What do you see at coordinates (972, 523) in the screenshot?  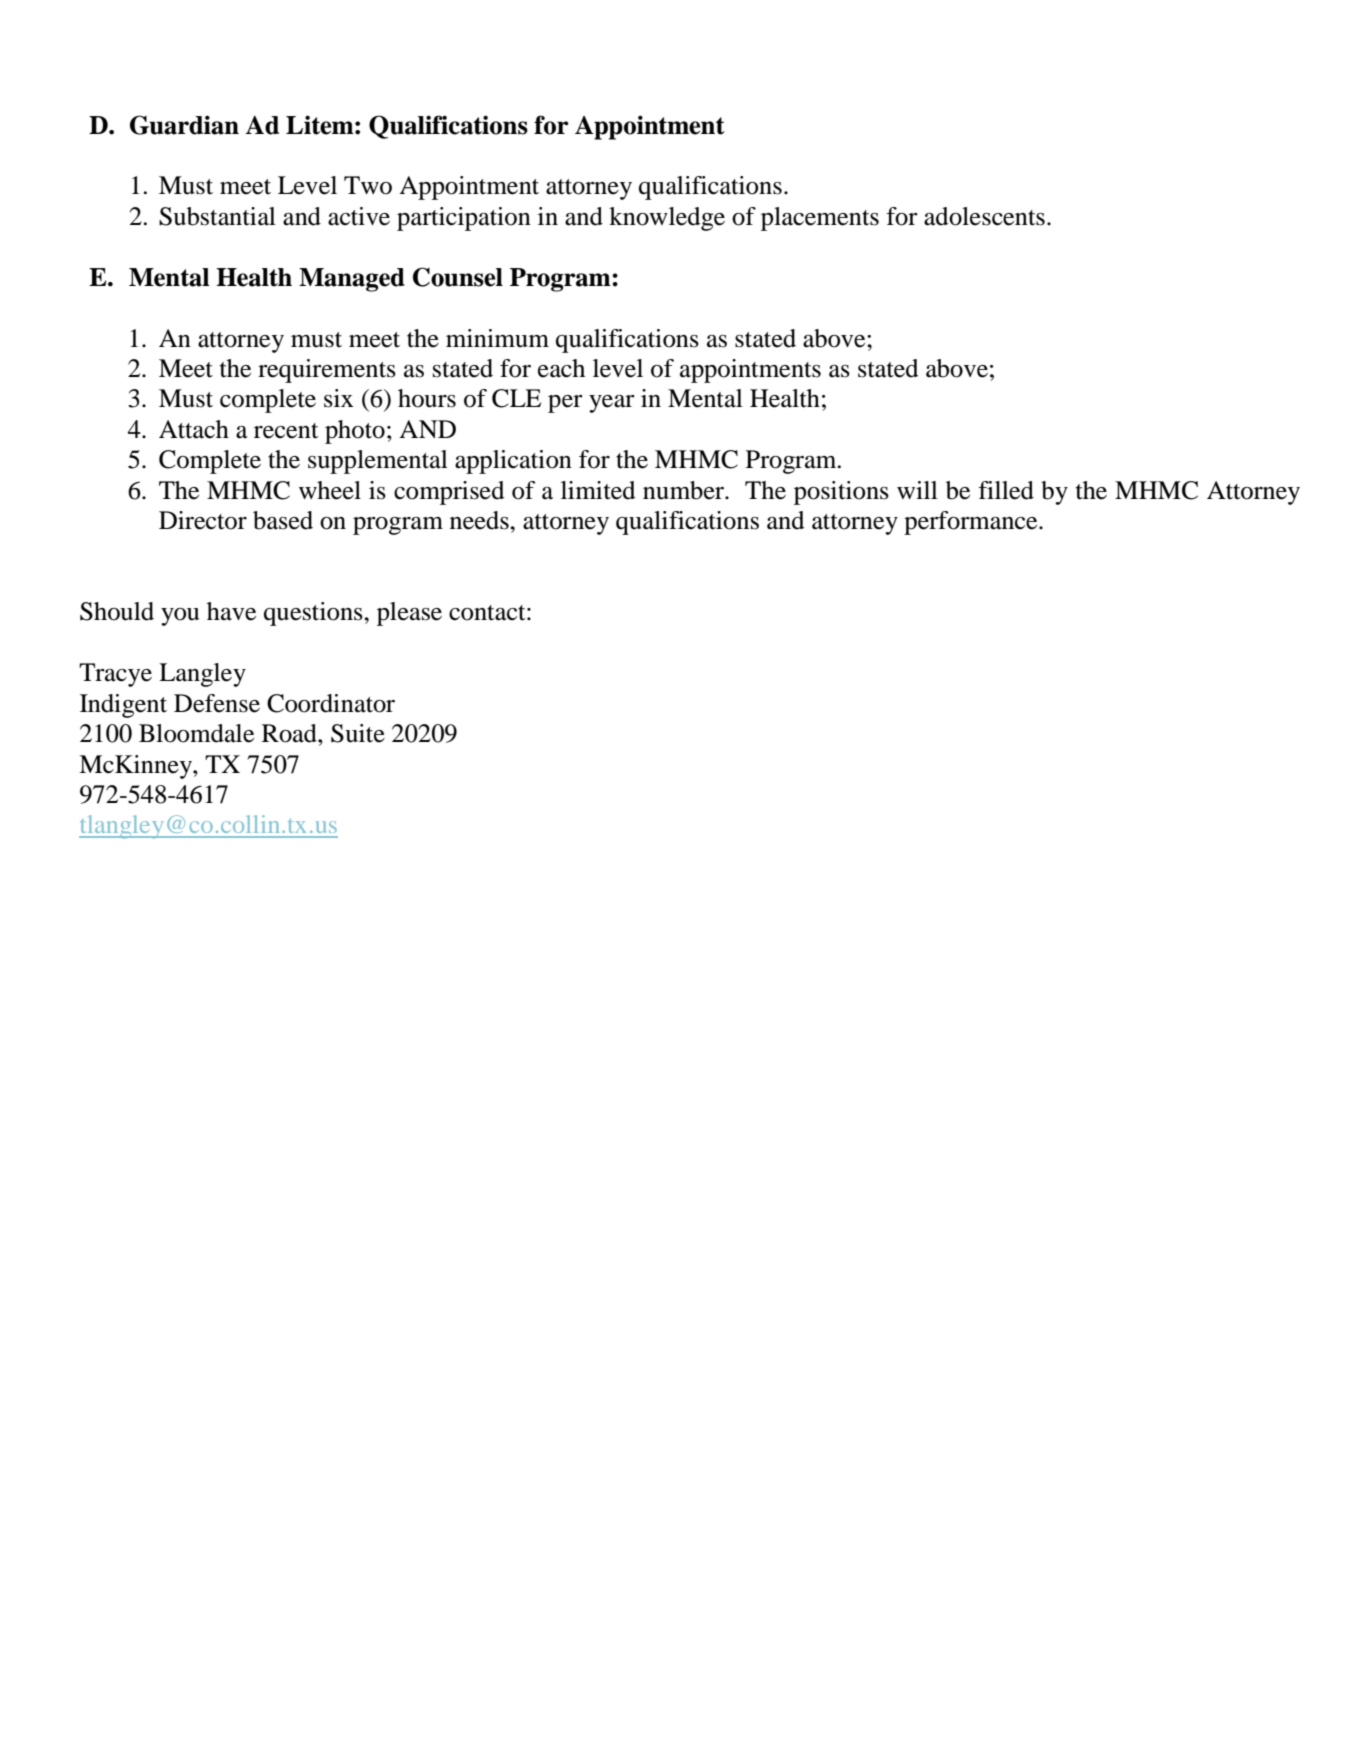 I see `performance` at bounding box center [972, 523].
